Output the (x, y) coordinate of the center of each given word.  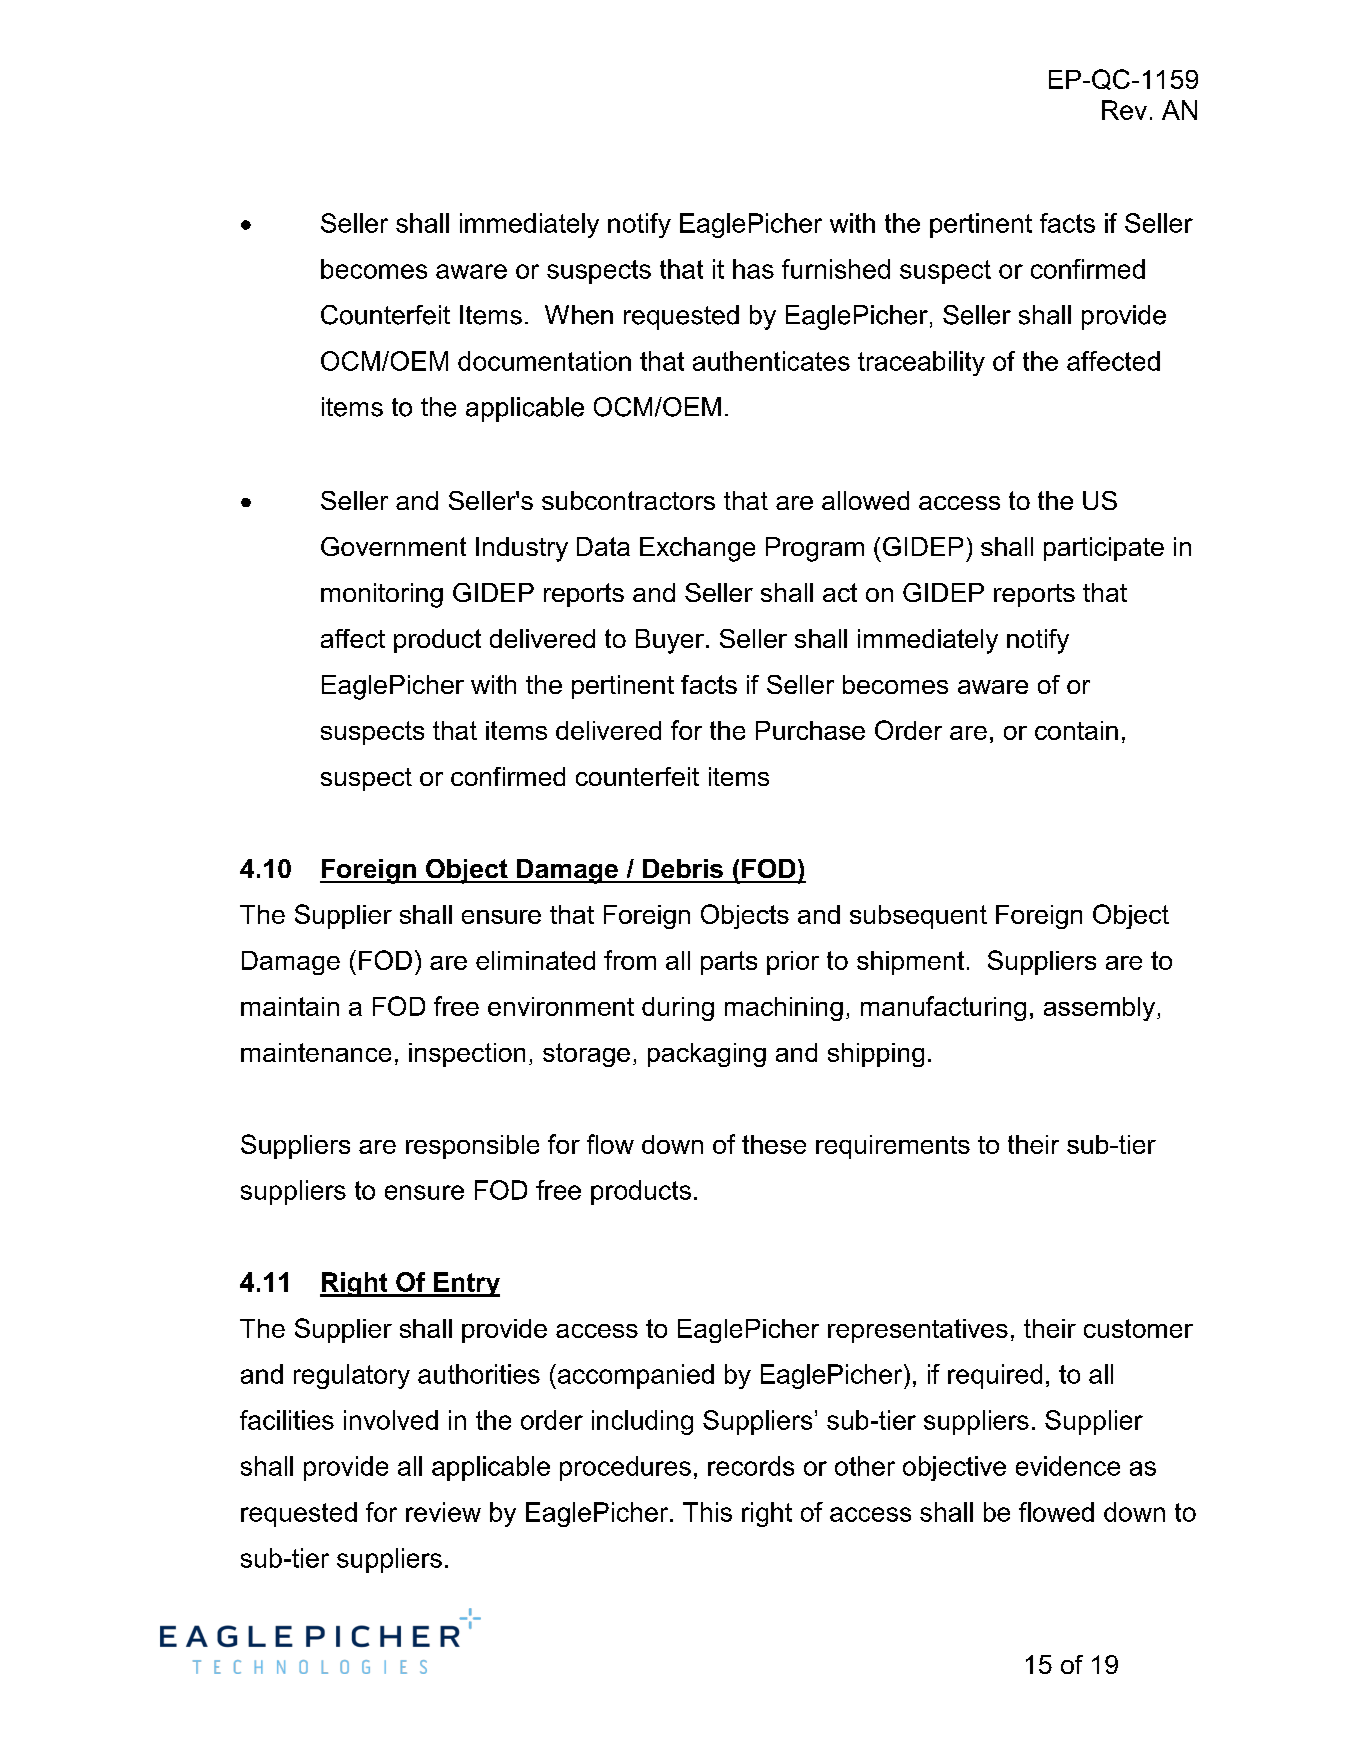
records (751, 1466)
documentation (544, 361)
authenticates (771, 361)
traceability (921, 363)
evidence (1068, 1466)
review (443, 1512)
